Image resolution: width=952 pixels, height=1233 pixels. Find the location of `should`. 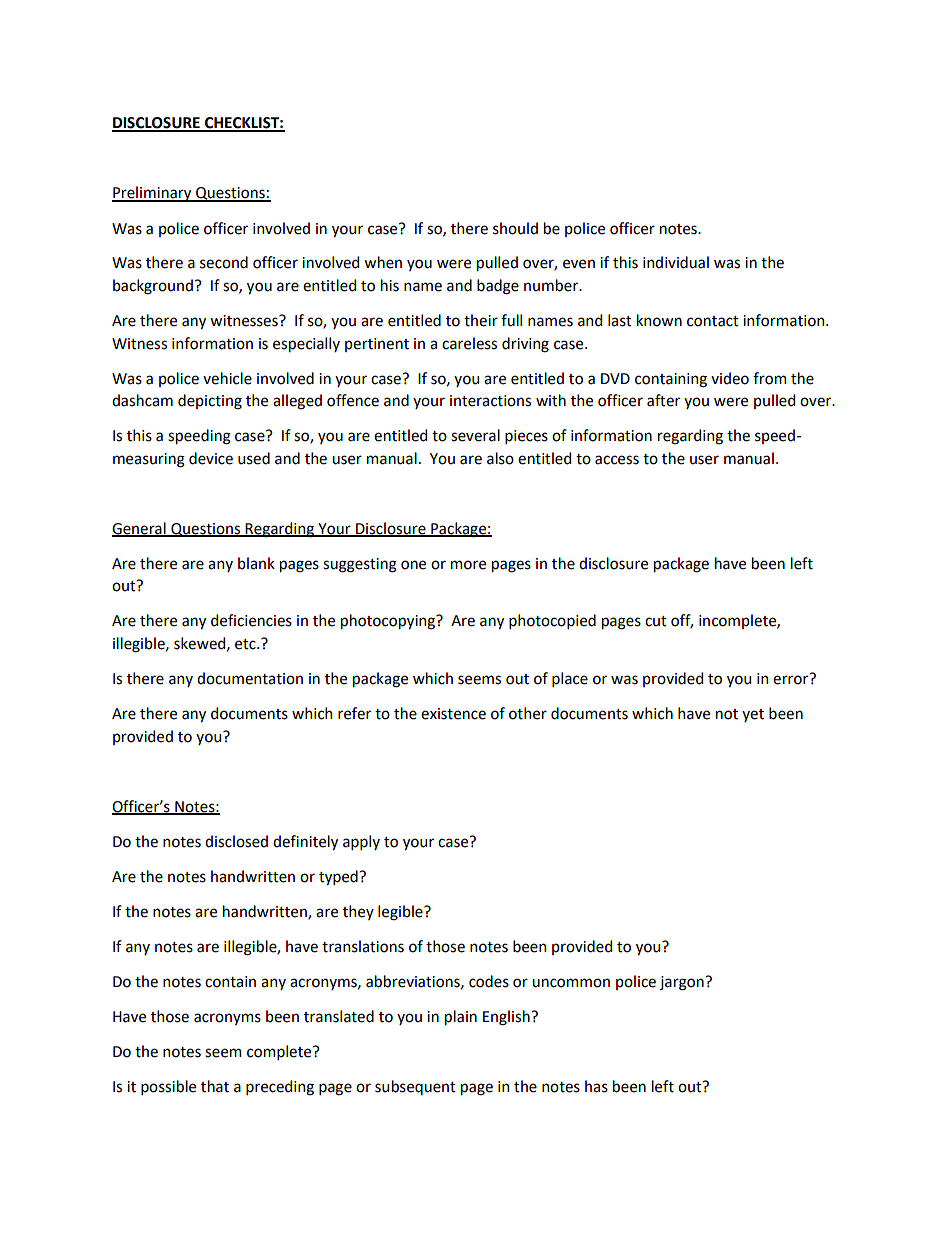

should is located at coordinates (515, 228).
